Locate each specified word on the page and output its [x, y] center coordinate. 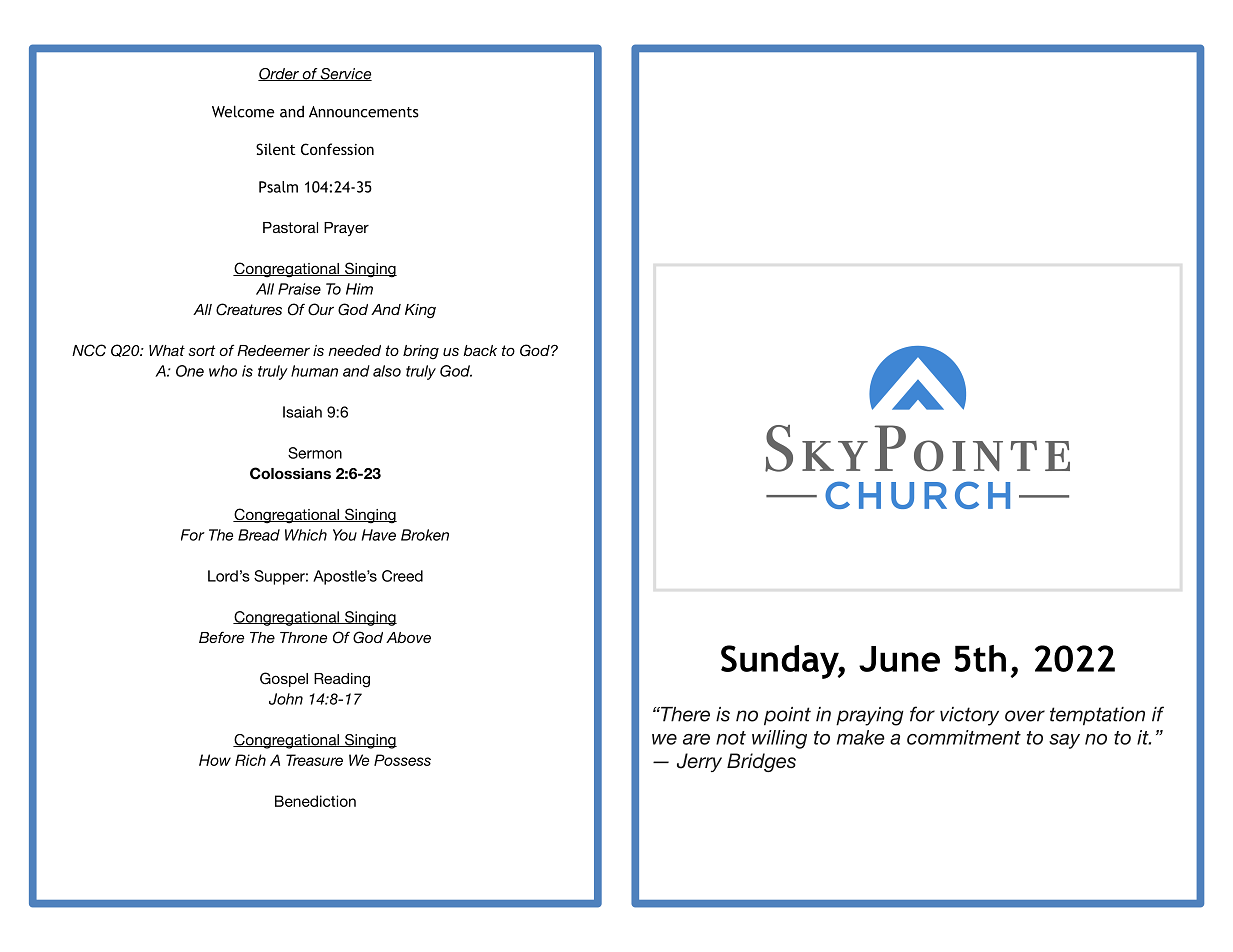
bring [421, 352]
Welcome [243, 111]
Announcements [364, 112]
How [215, 760]
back [480, 350]
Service [345, 74]
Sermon [315, 453]
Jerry [699, 762]
